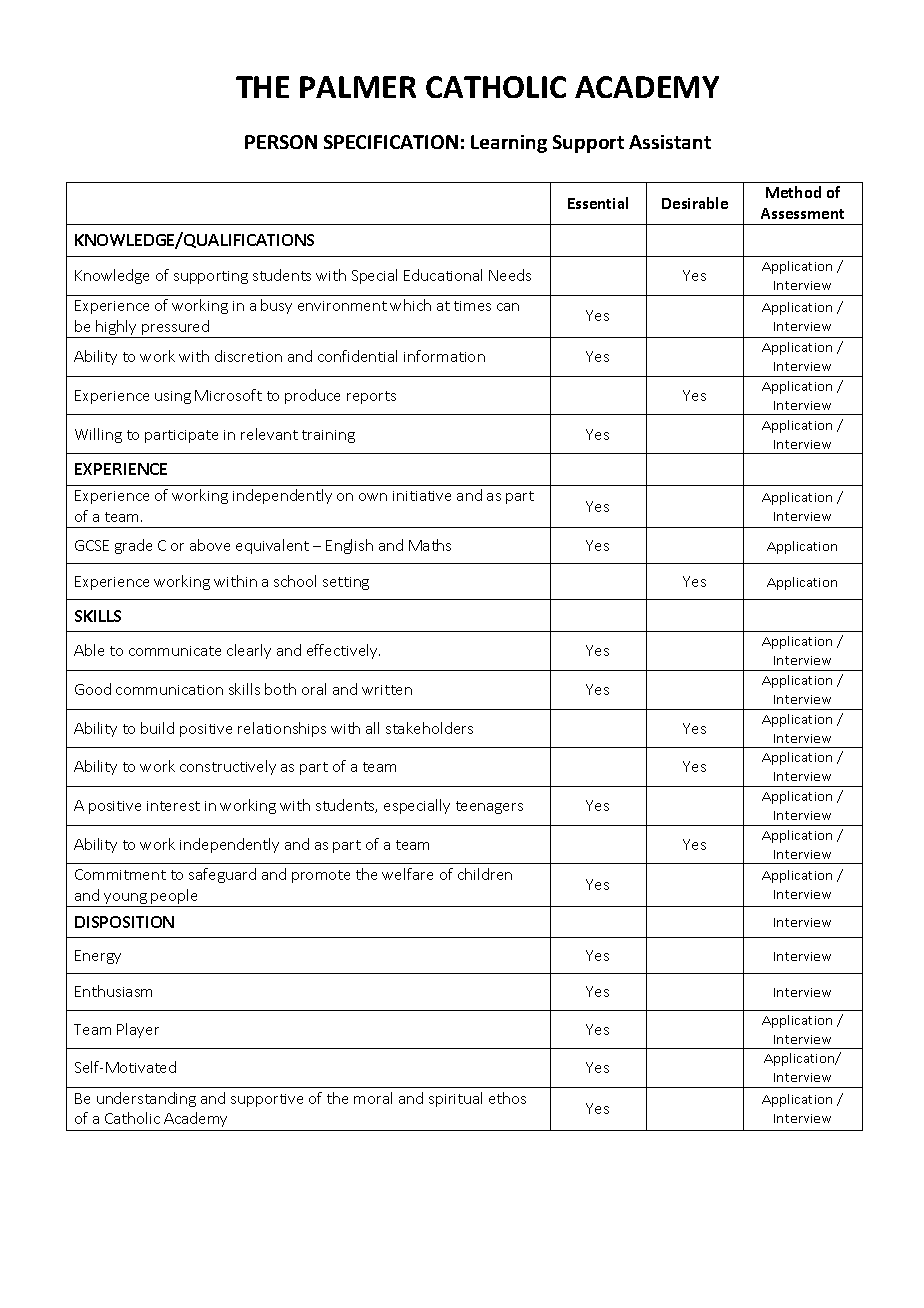 This screenshot has width=924, height=1308. What do you see at coordinates (429, 728) in the screenshot?
I see `stakeholders` at bounding box center [429, 728].
